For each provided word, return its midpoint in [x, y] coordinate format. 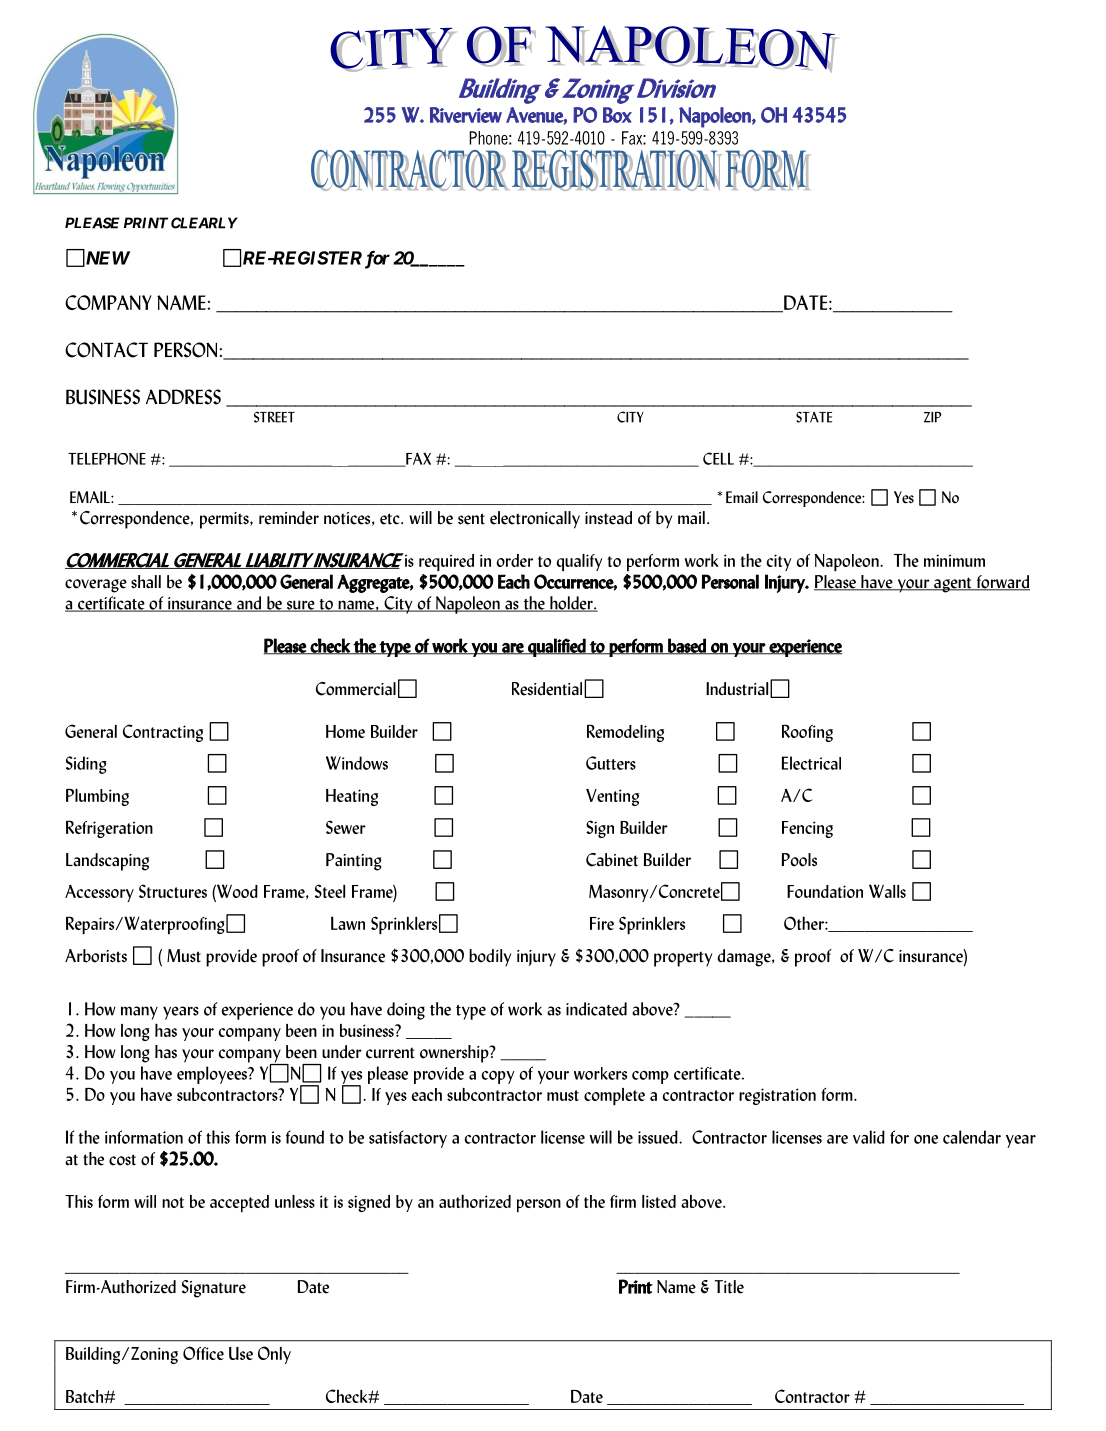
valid [869, 1137]
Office [203, 1353]
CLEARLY [204, 223]
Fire [602, 923]
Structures [173, 891]
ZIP [933, 417]
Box [617, 115]
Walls [887, 891]
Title [729, 1287]
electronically [535, 520]
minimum [954, 560]
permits [225, 520]
